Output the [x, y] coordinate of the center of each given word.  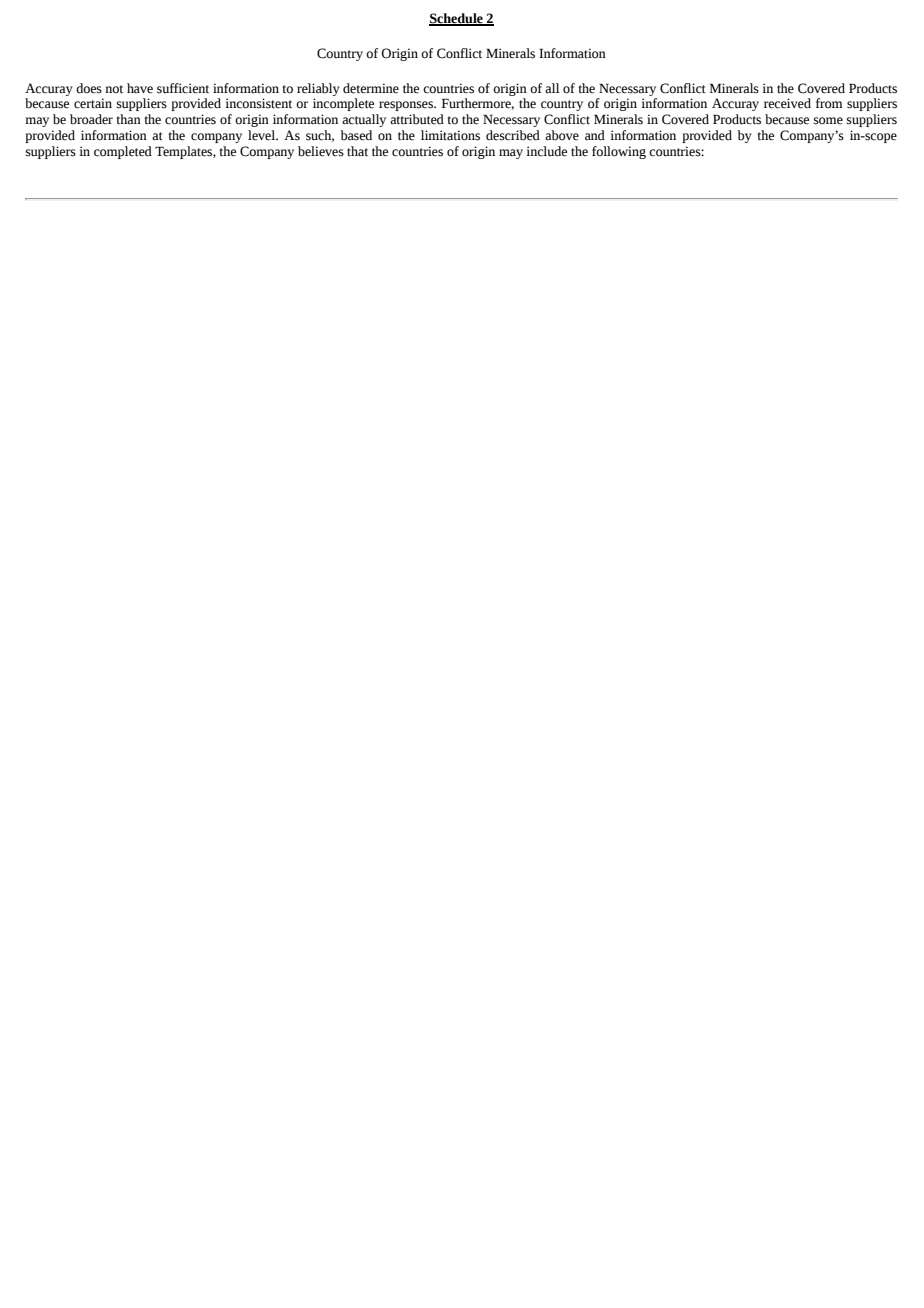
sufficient [183, 88]
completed [123, 152]
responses [407, 106]
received [787, 103]
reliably [318, 89]
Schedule [457, 19]
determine [371, 88]
